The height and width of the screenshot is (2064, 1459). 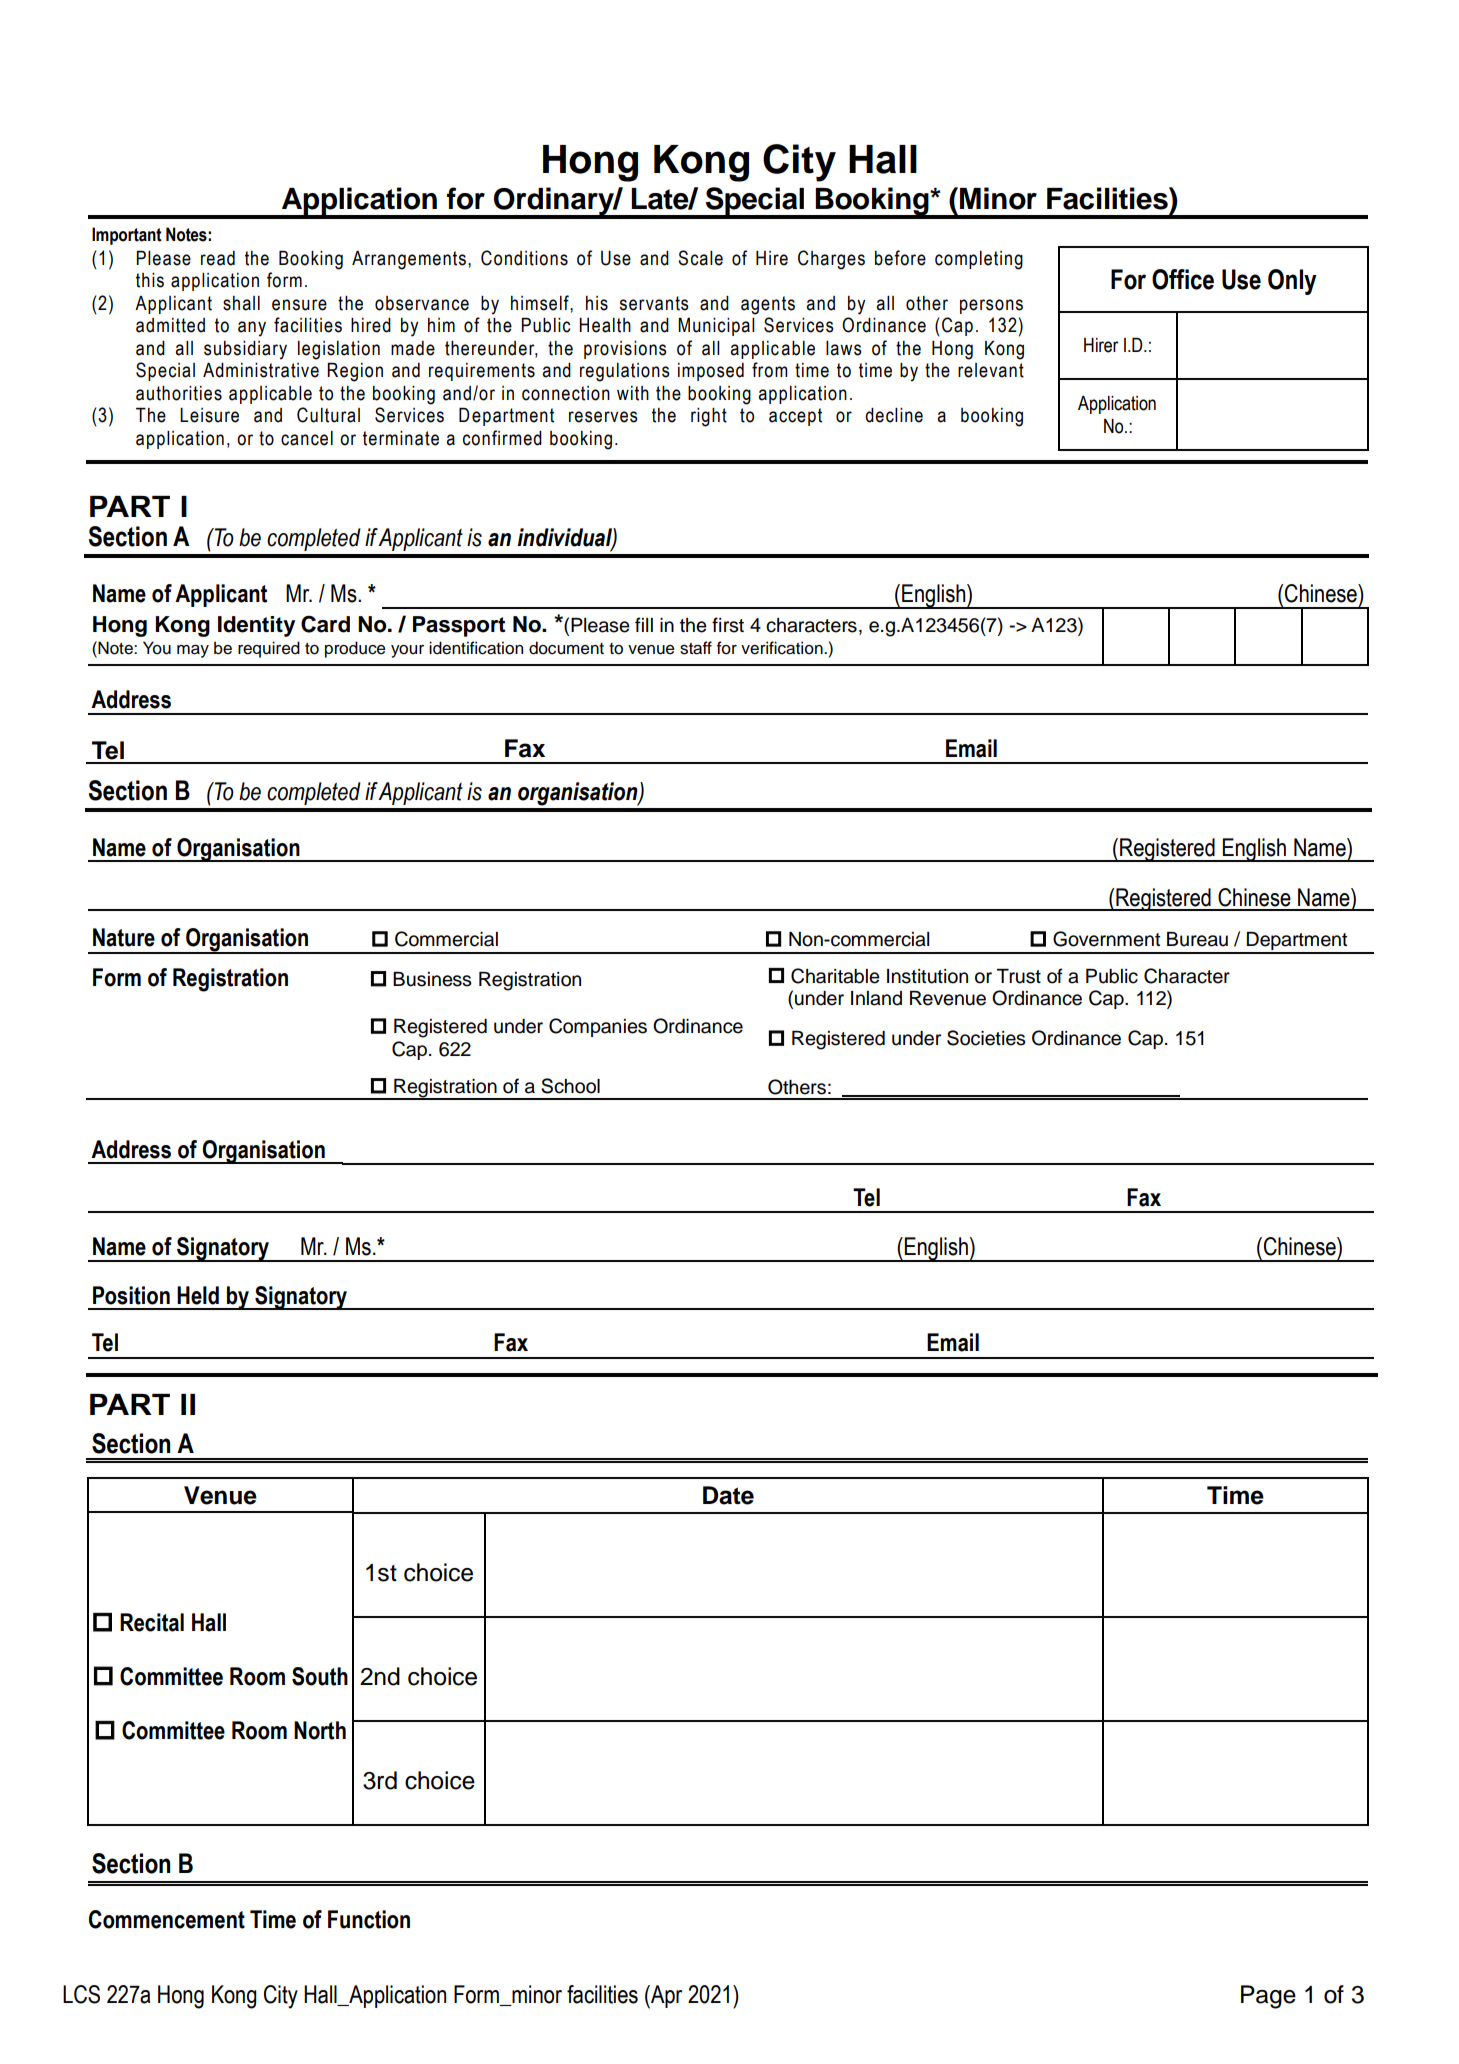 I want to click on read, so click(x=218, y=258).
